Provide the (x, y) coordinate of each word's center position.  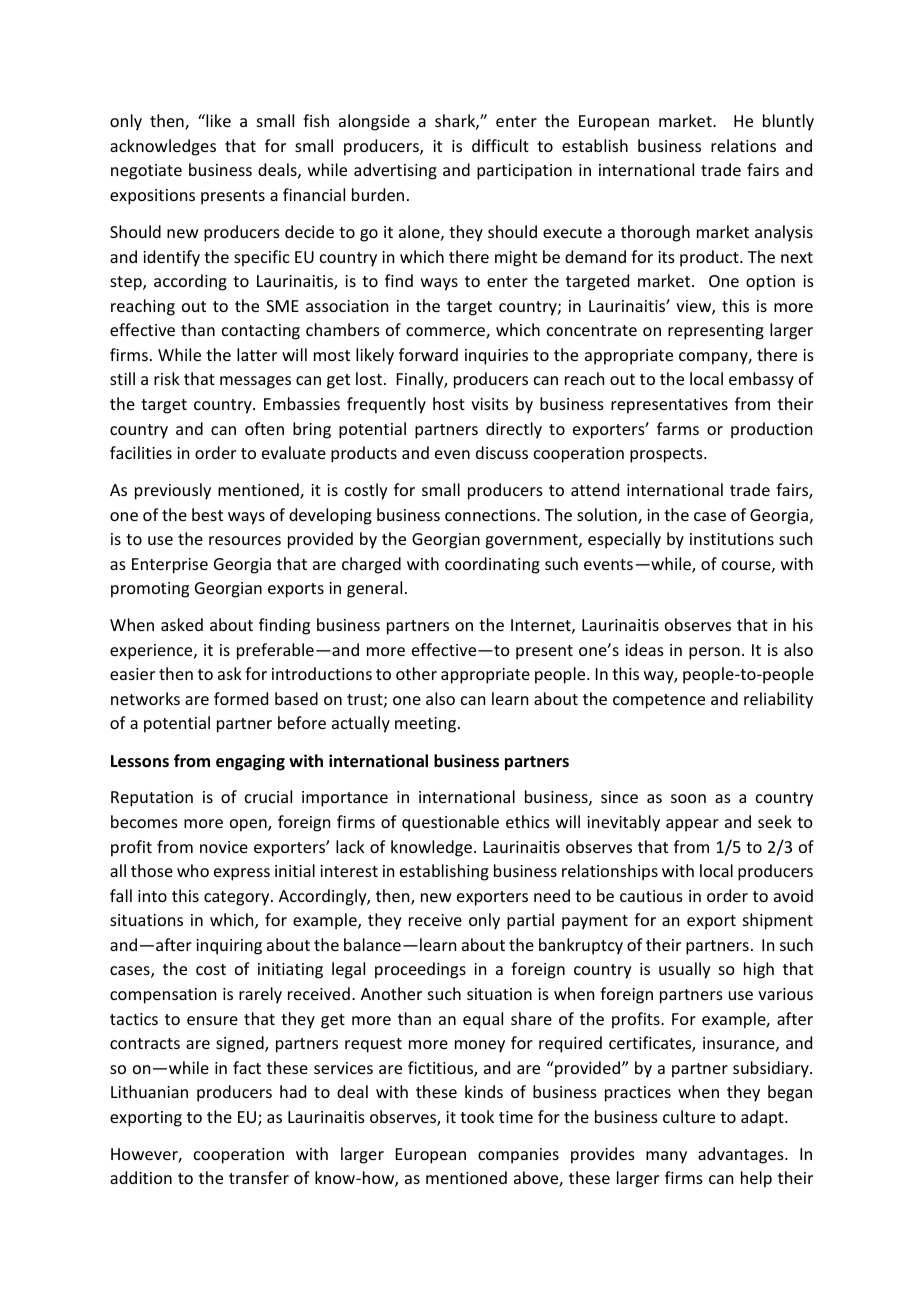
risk (167, 378)
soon (688, 798)
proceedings (420, 970)
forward (428, 354)
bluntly (788, 122)
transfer (259, 1177)
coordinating (492, 565)
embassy (761, 380)
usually (685, 970)
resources (245, 540)
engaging (250, 762)
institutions (732, 539)
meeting (425, 725)
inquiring (229, 947)
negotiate (146, 172)
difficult (500, 145)
